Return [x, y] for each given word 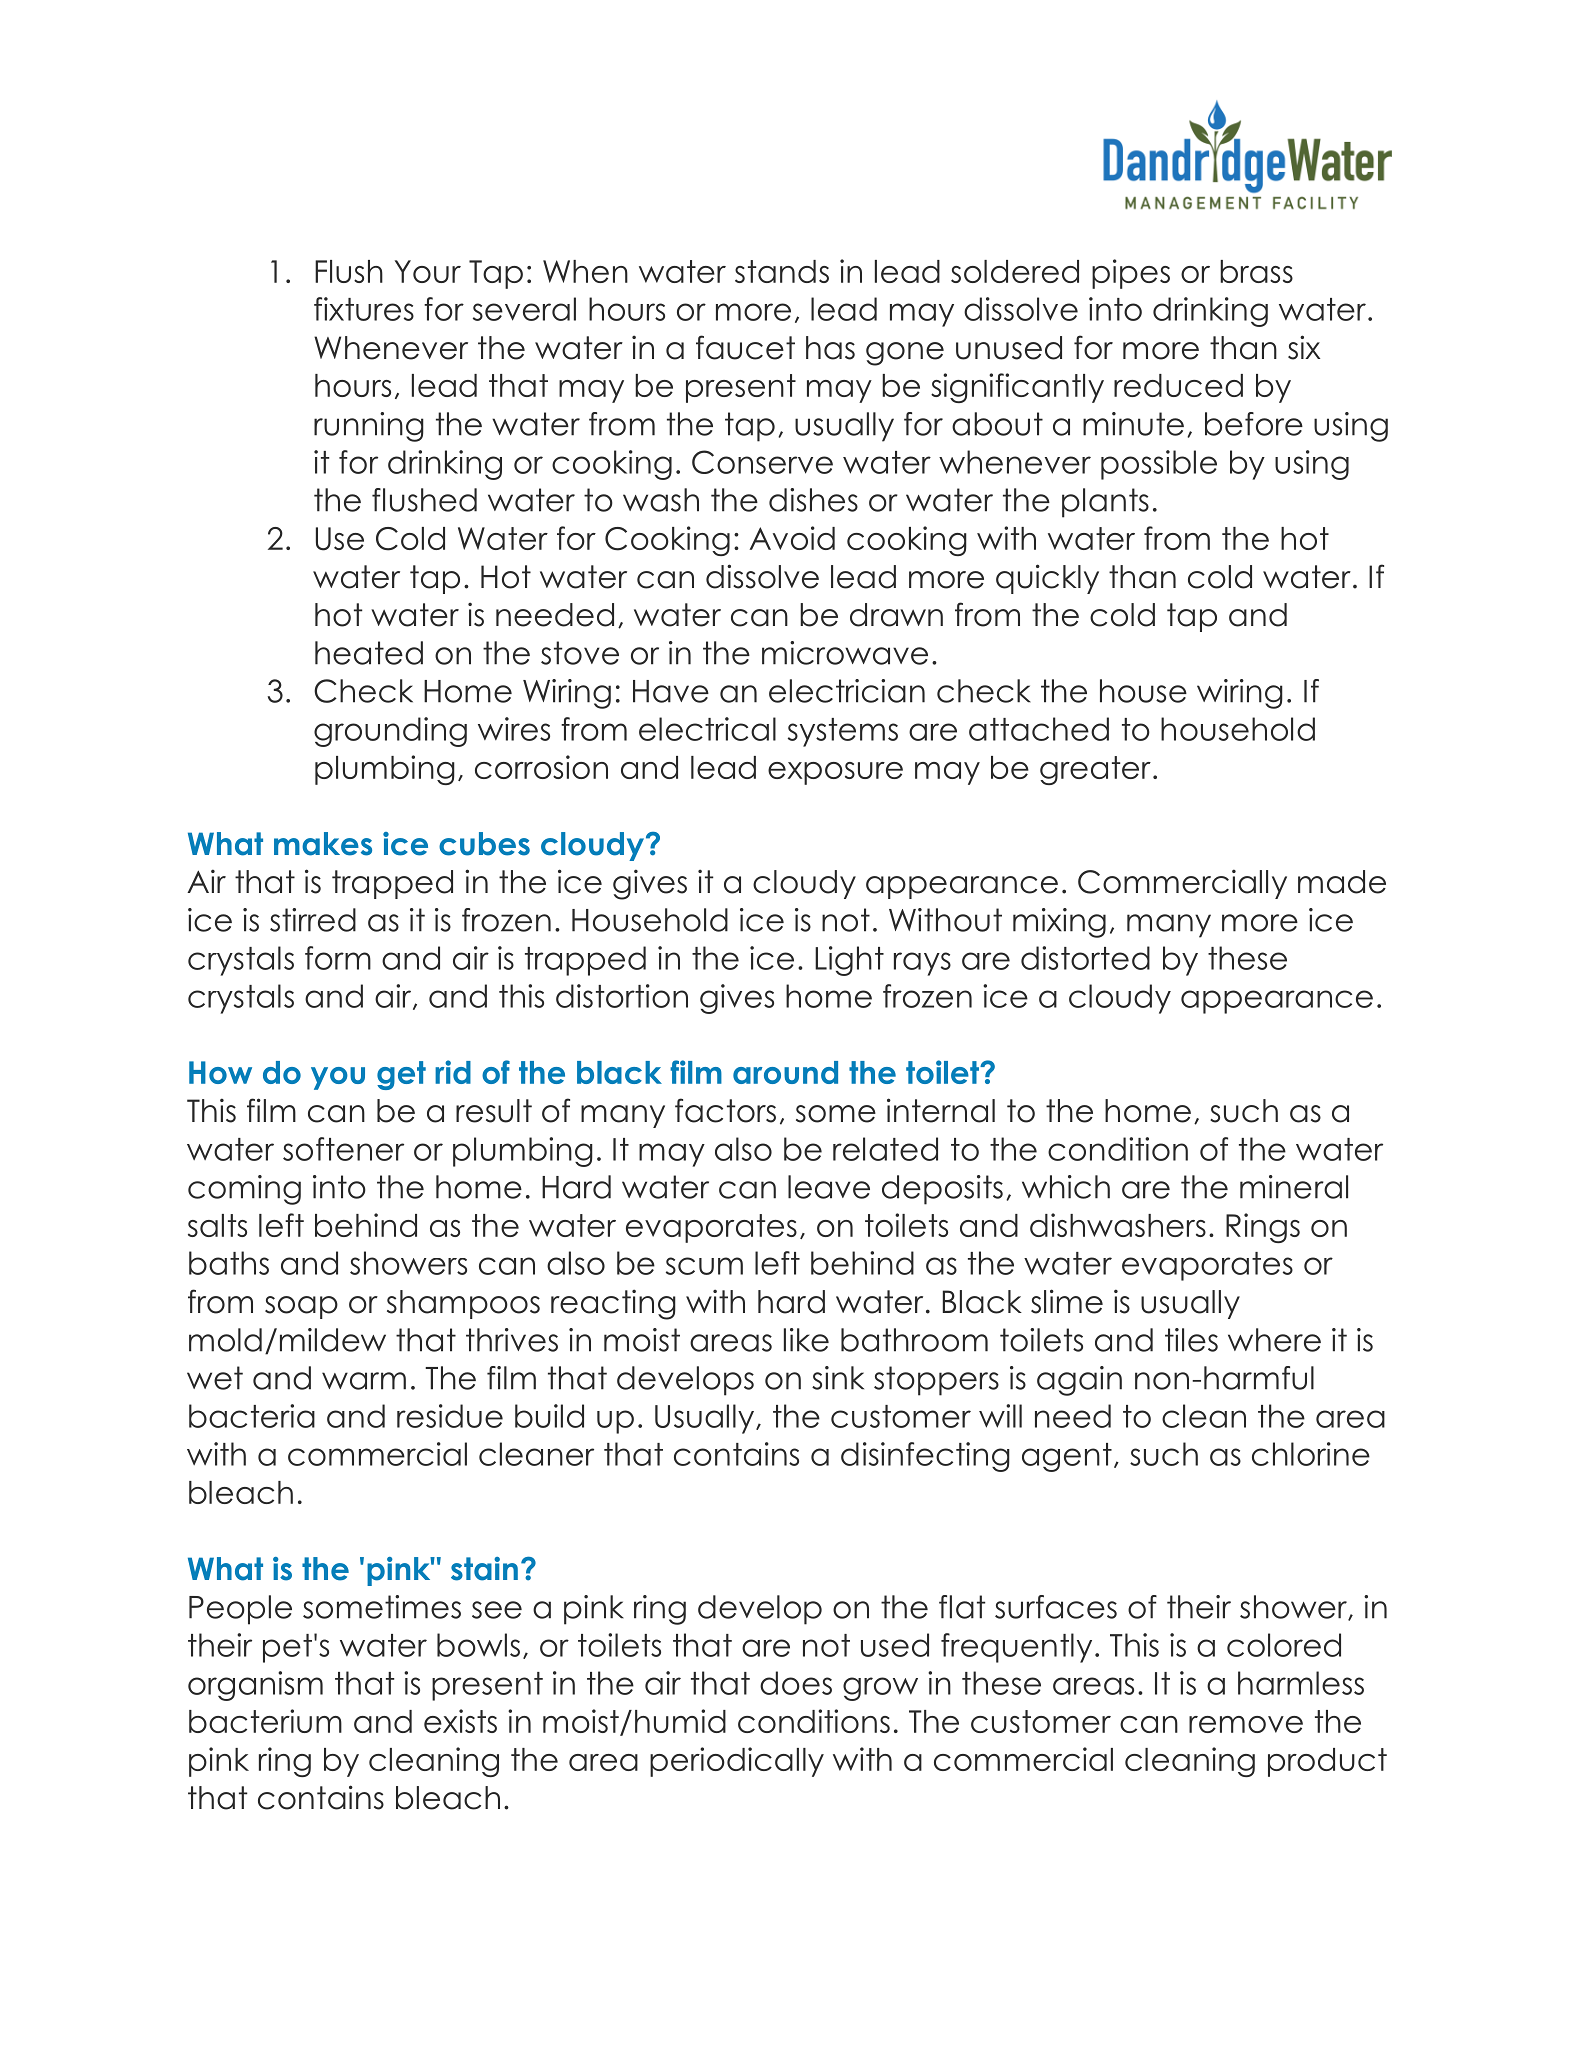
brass [1256, 271]
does [796, 1683]
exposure [835, 773]
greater [1095, 770]
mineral [1294, 1187]
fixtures [364, 309]
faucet [745, 347]
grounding [390, 732]
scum [704, 1266]
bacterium [265, 1721]
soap [301, 1307]
